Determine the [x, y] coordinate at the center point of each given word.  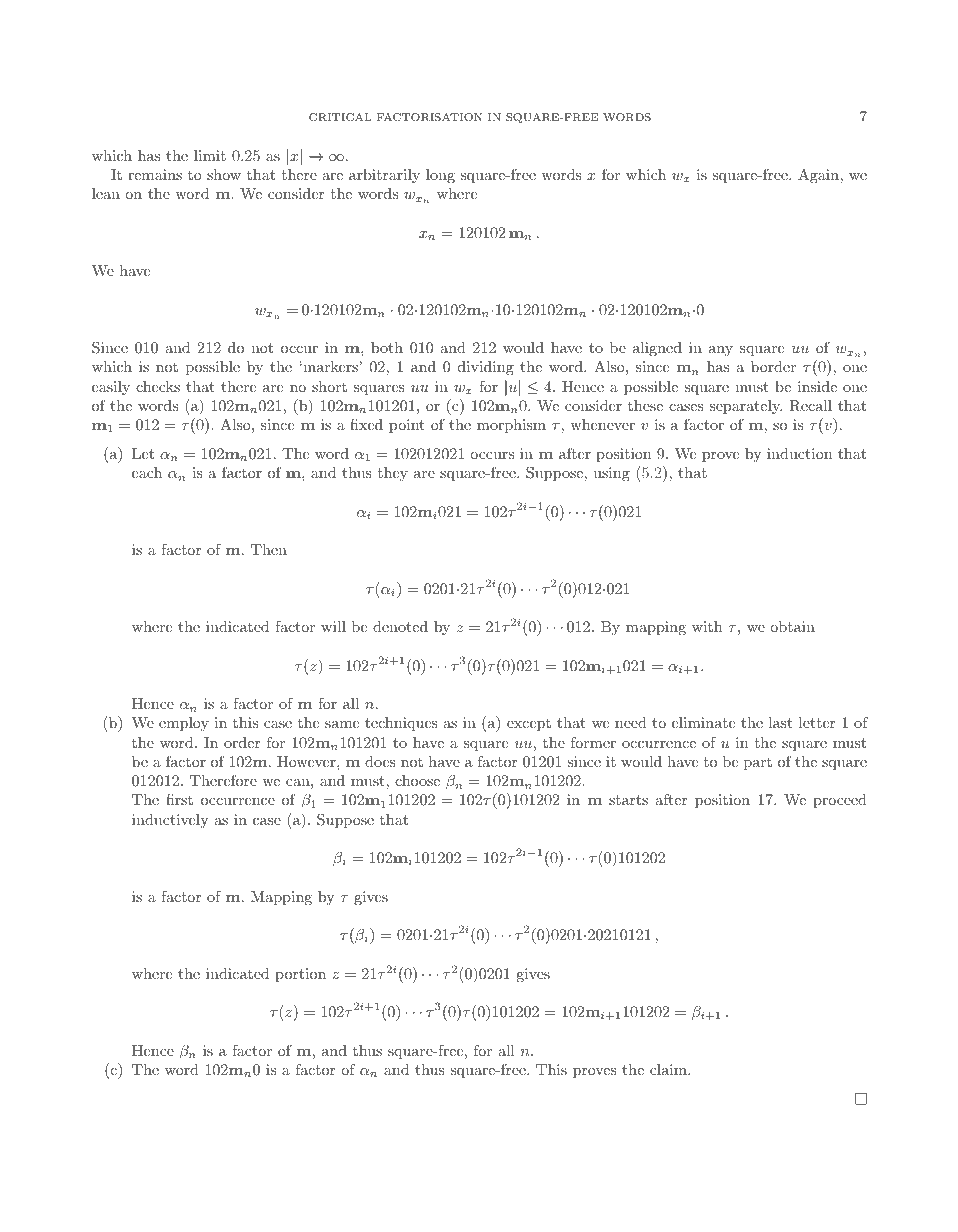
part [758, 763]
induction [799, 453]
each [147, 472]
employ [184, 724]
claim [669, 1069]
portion [300, 975]
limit [210, 155]
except [529, 724]
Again [819, 176]
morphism [511, 426]
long [440, 176]
